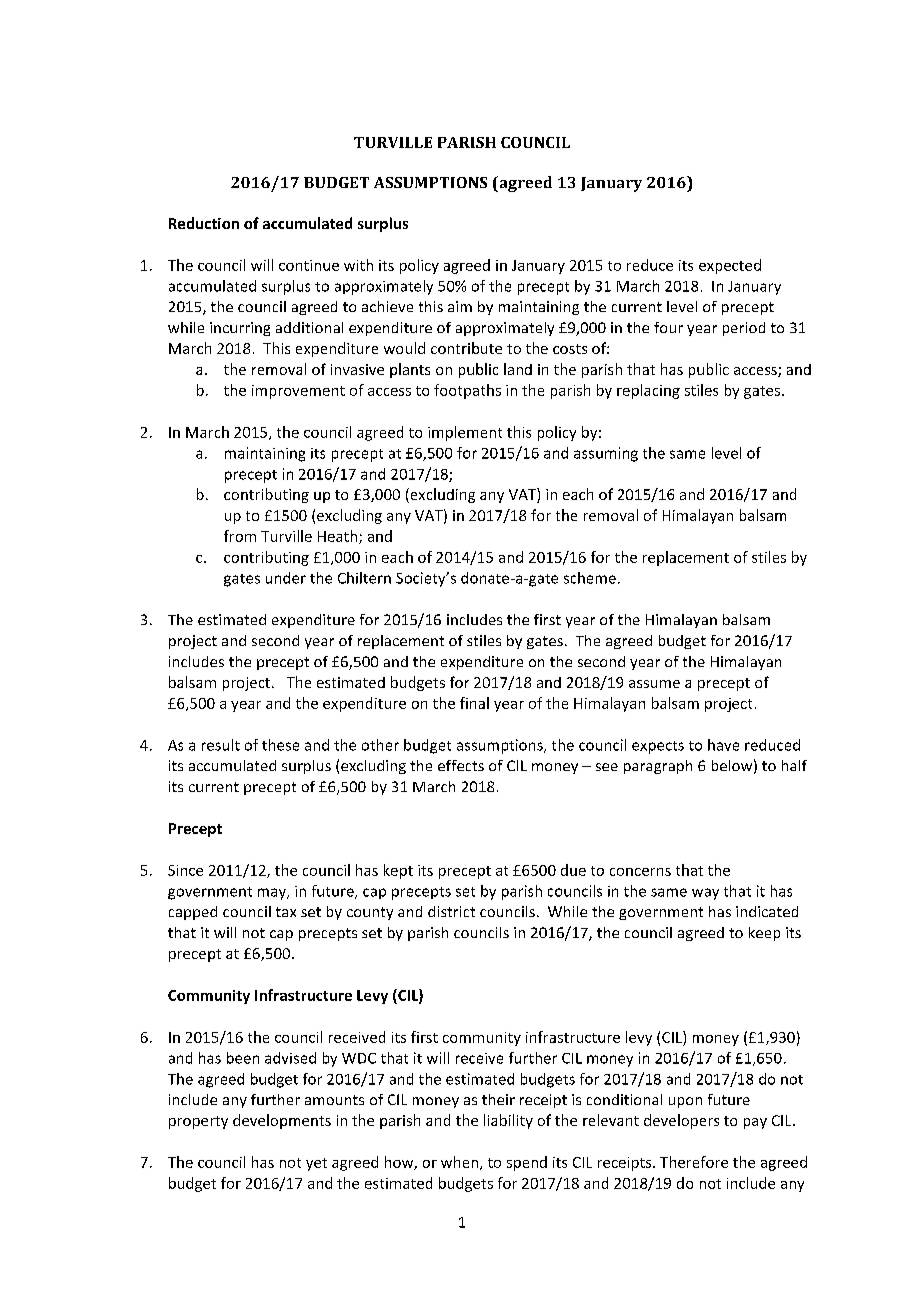 The width and height of the screenshot is (924, 1308). I want to click on expected, so click(730, 266).
